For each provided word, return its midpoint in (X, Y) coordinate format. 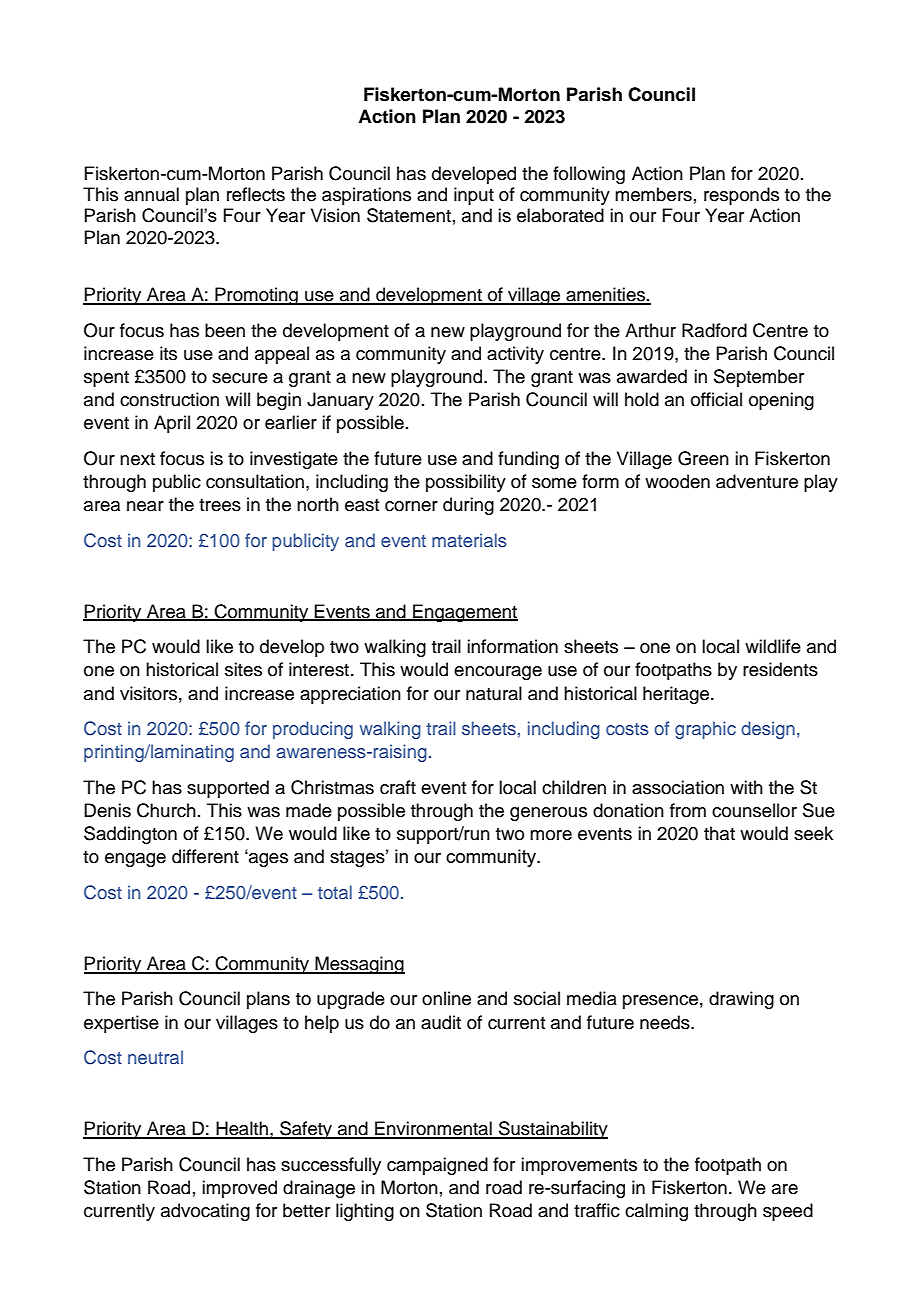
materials (469, 540)
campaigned (437, 1166)
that (719, 833)
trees (220, 505)
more (551, 835)
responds (741, 196)
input (474, 196)
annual (151, 194)
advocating (205, 1212)
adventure (757, 481)
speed (788, 1212)
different (205, 856)
